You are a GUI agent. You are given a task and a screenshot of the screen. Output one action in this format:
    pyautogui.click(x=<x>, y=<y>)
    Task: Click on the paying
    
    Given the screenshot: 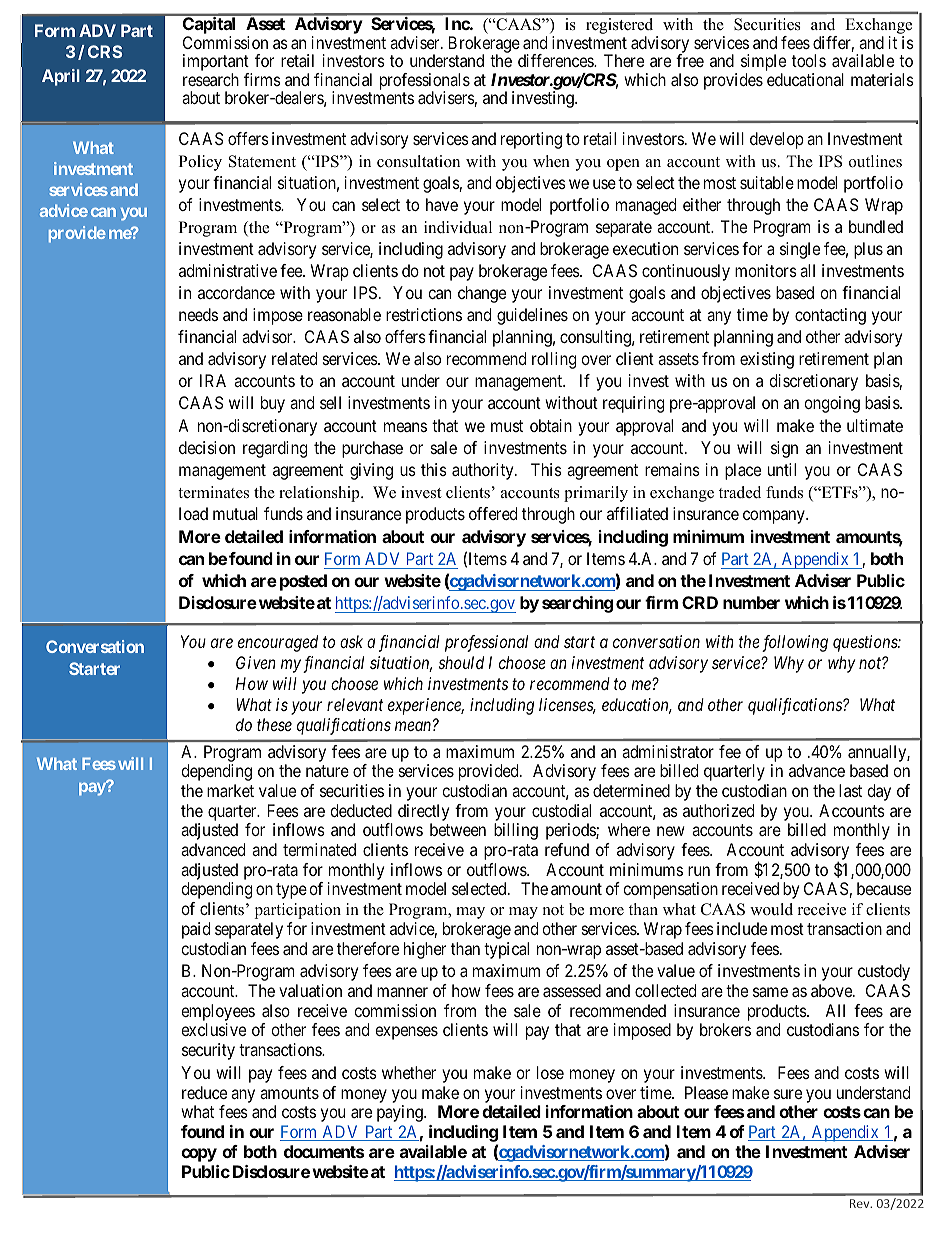 What is the action you would take?
    pyautogui.click(x=401, y=1113)
